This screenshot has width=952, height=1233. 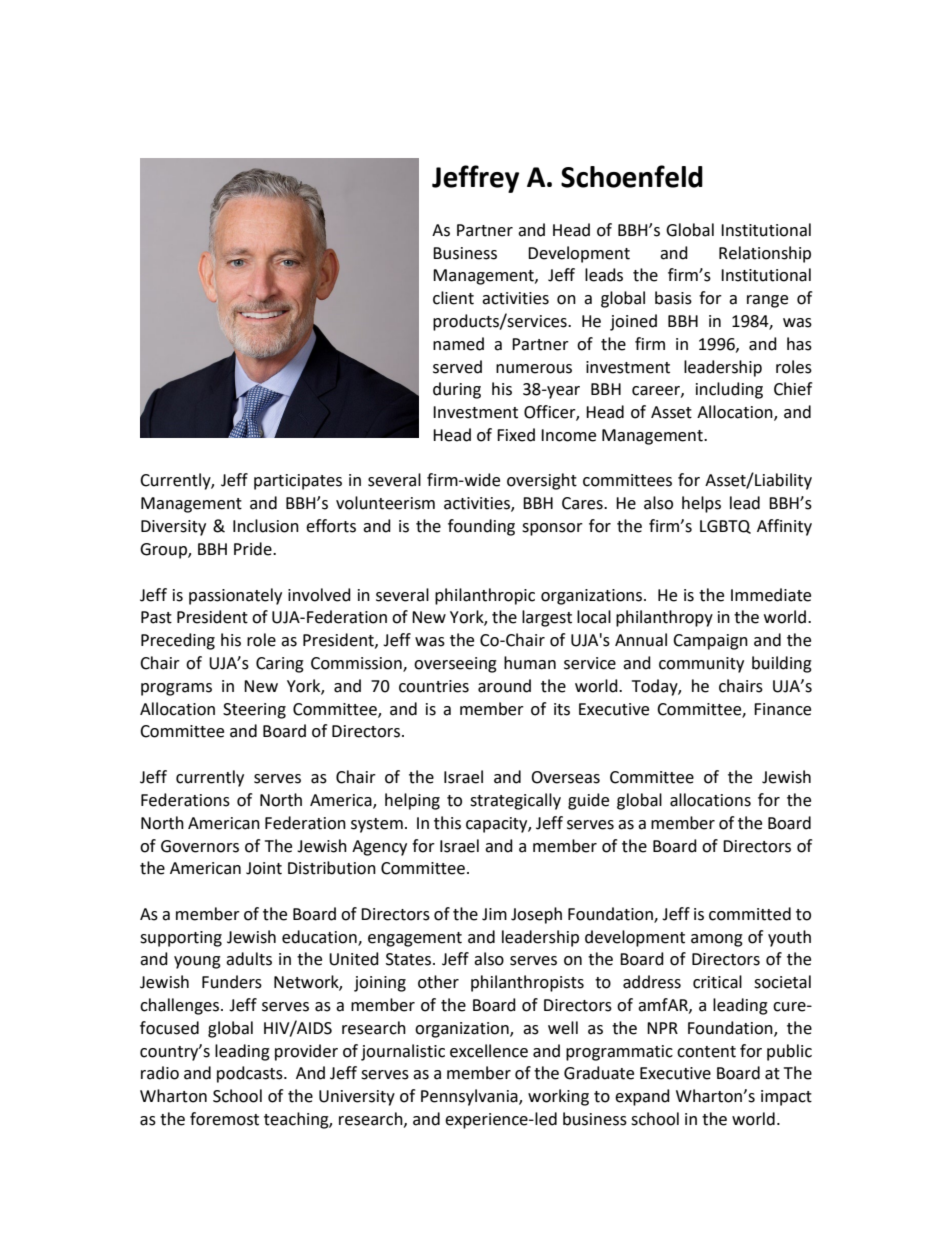 What do you see at coordinates (750, 914) in the screenshot?
I see `committed` at bounding box center [750, 914].
